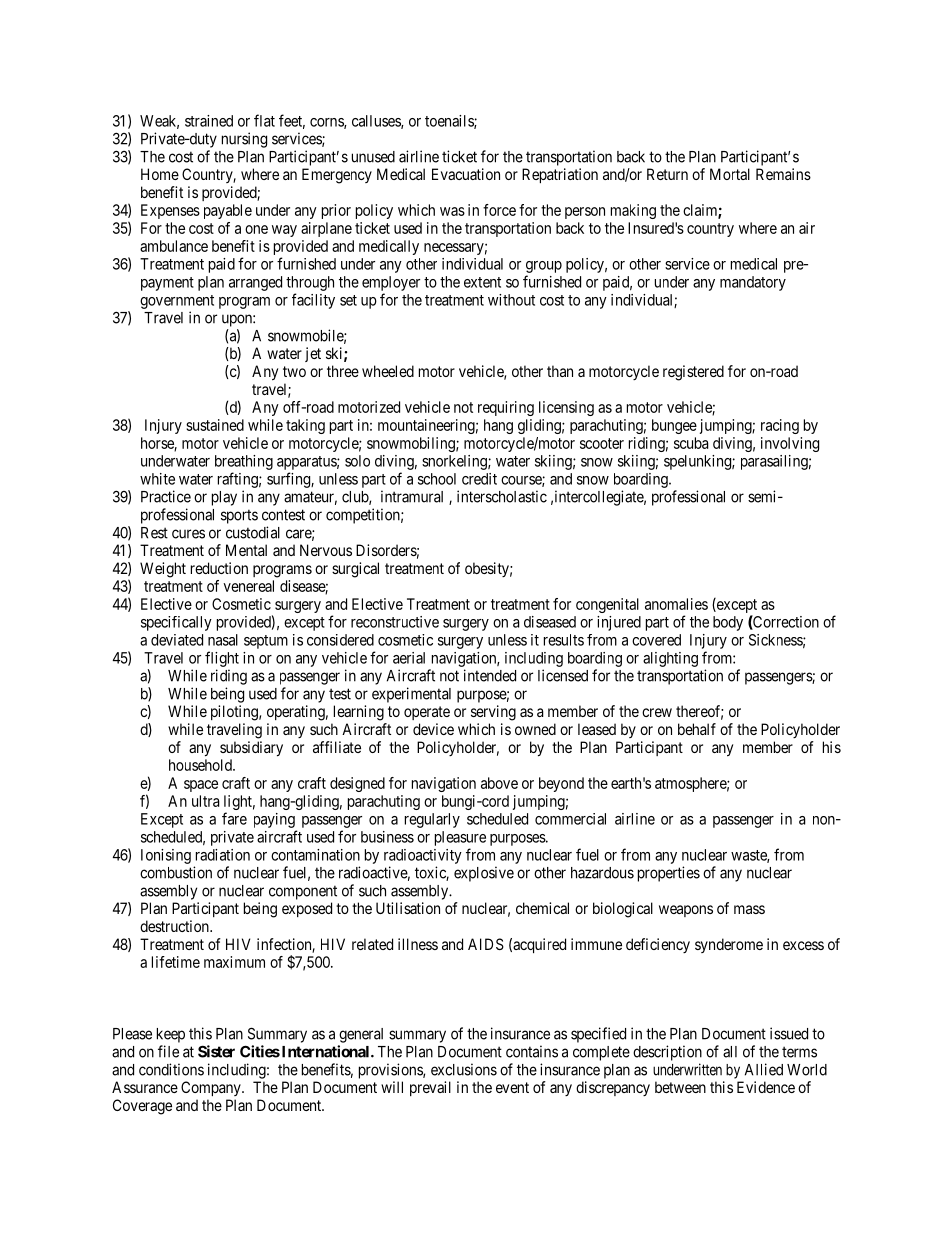  Describe the element at coordinates (697, 729) in the screenshot. I see `behalf` at that location.
